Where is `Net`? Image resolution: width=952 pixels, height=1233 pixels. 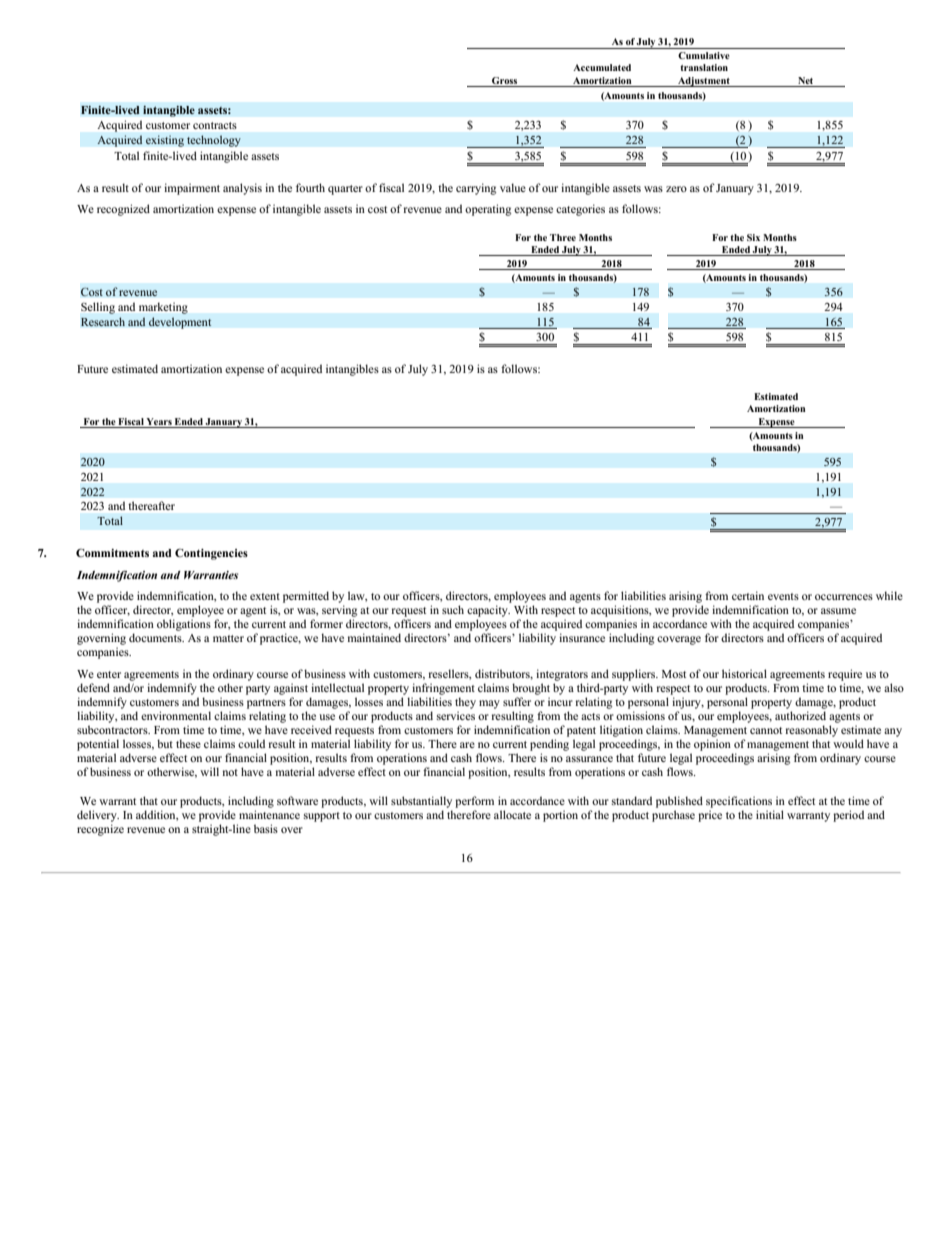
Net is located at coordinates (805, 80).
